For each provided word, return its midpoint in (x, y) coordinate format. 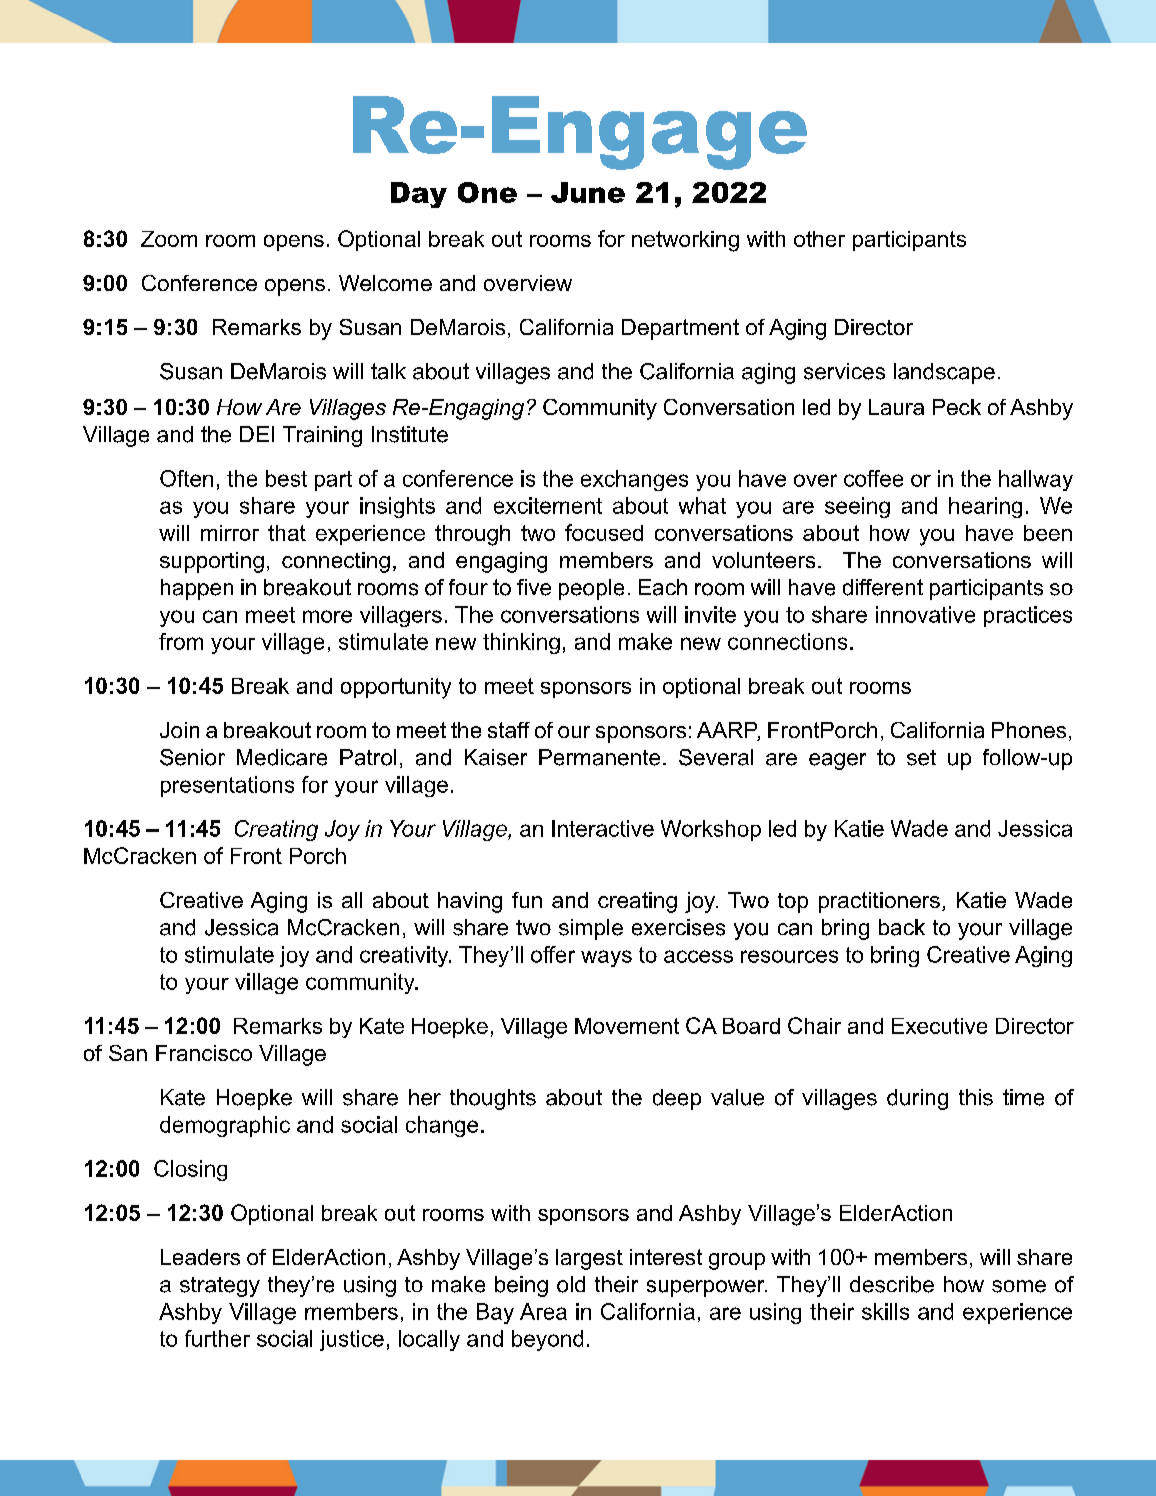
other (819, 239)
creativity (405, 956)
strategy (220, 1287)
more (327, 616)
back (902, 927)
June (588, 192)
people (591, 589)
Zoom (169, 239)
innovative (925, 614)
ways (606, 958)
